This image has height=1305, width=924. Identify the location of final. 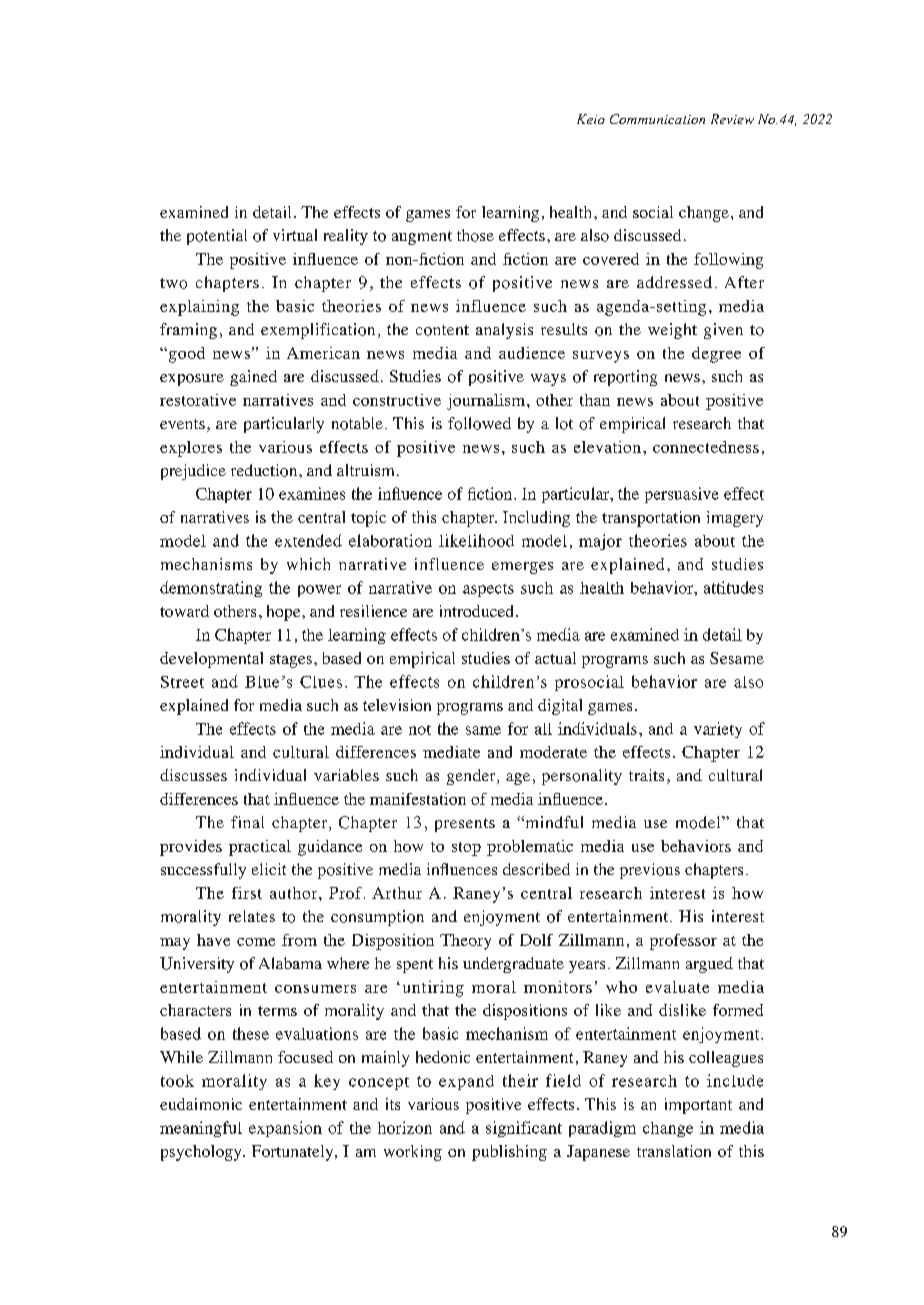
(247, 822).
